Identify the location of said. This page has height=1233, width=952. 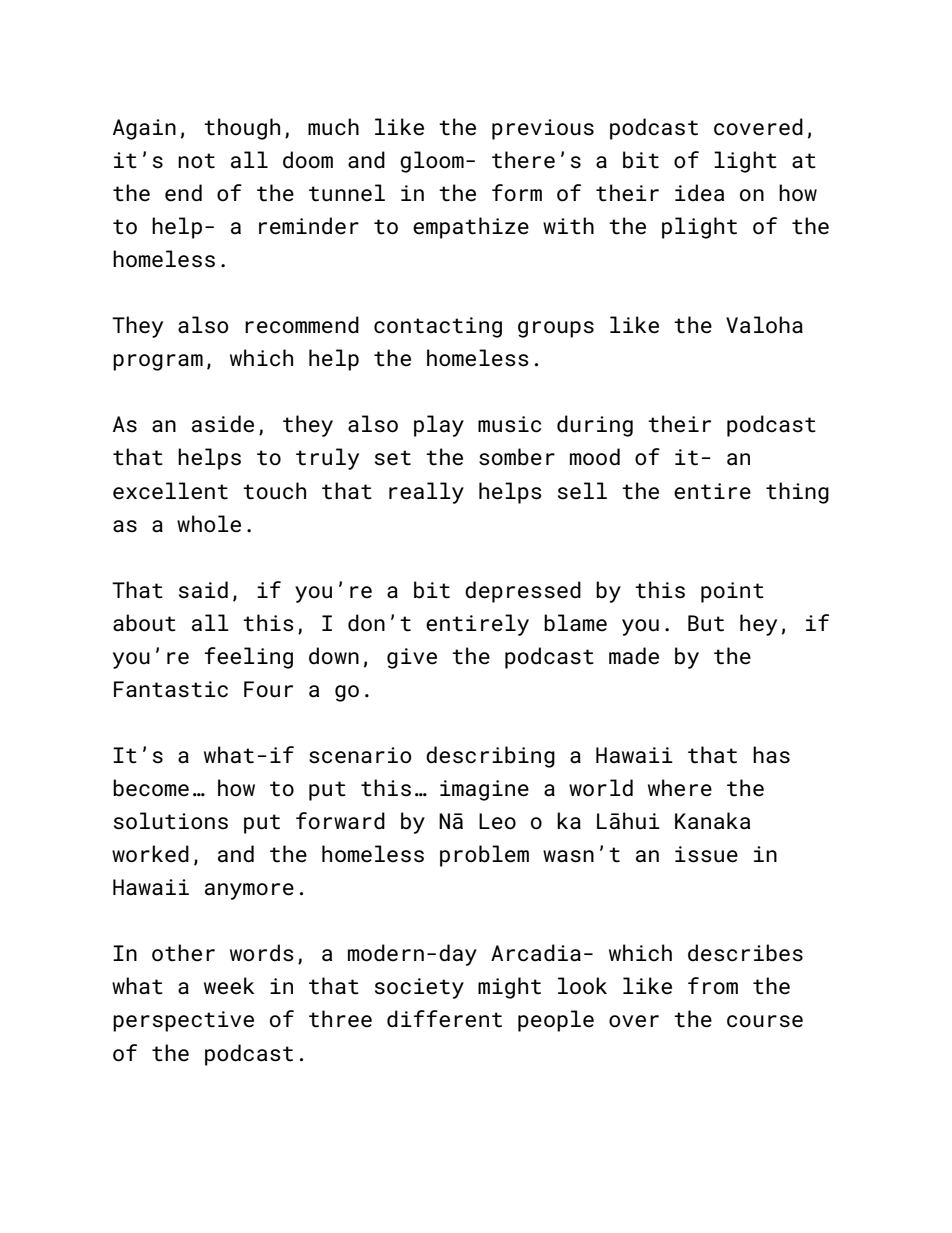
(203, 590).
